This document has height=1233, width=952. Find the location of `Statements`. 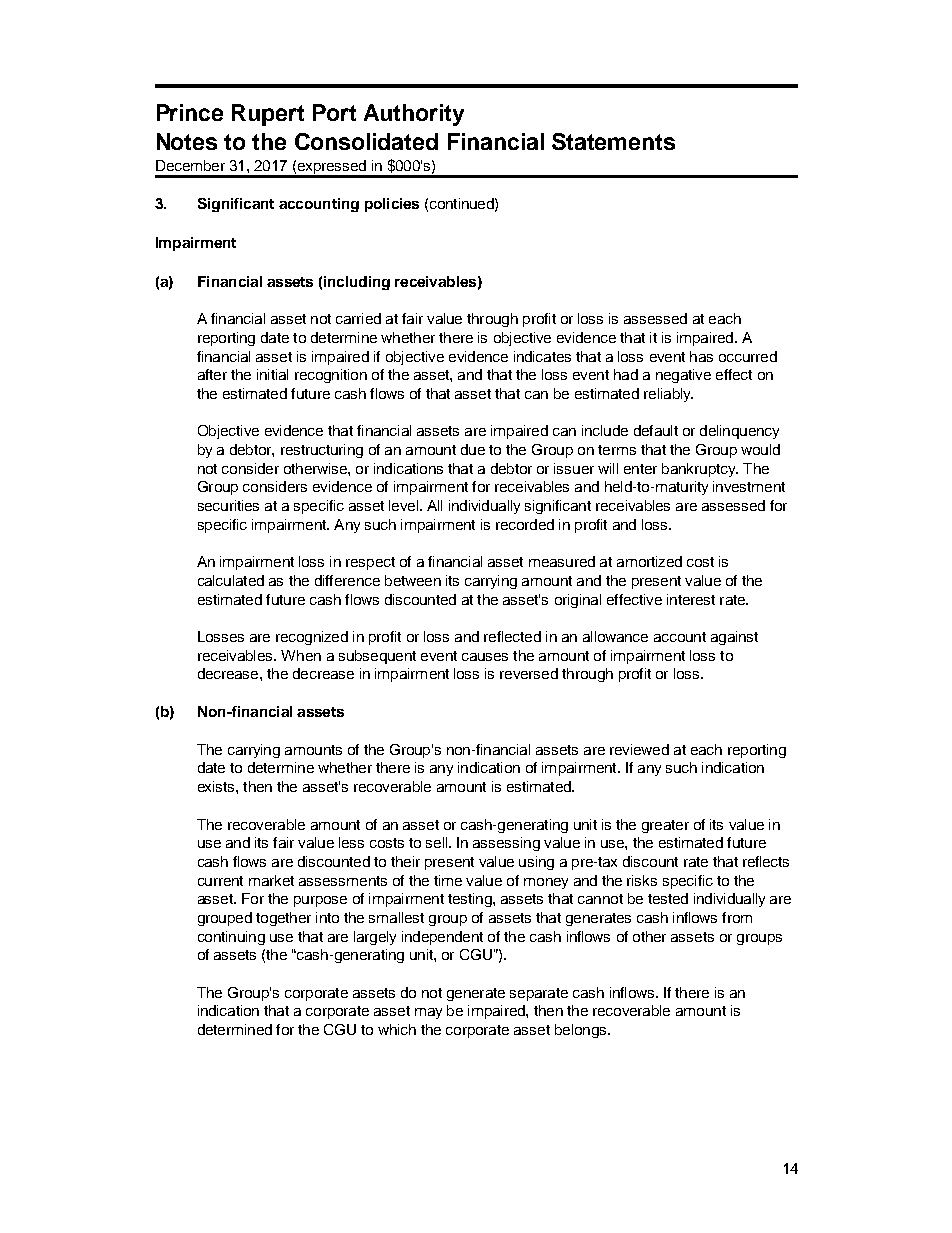

Statements is located at coordinates (613, 141).
